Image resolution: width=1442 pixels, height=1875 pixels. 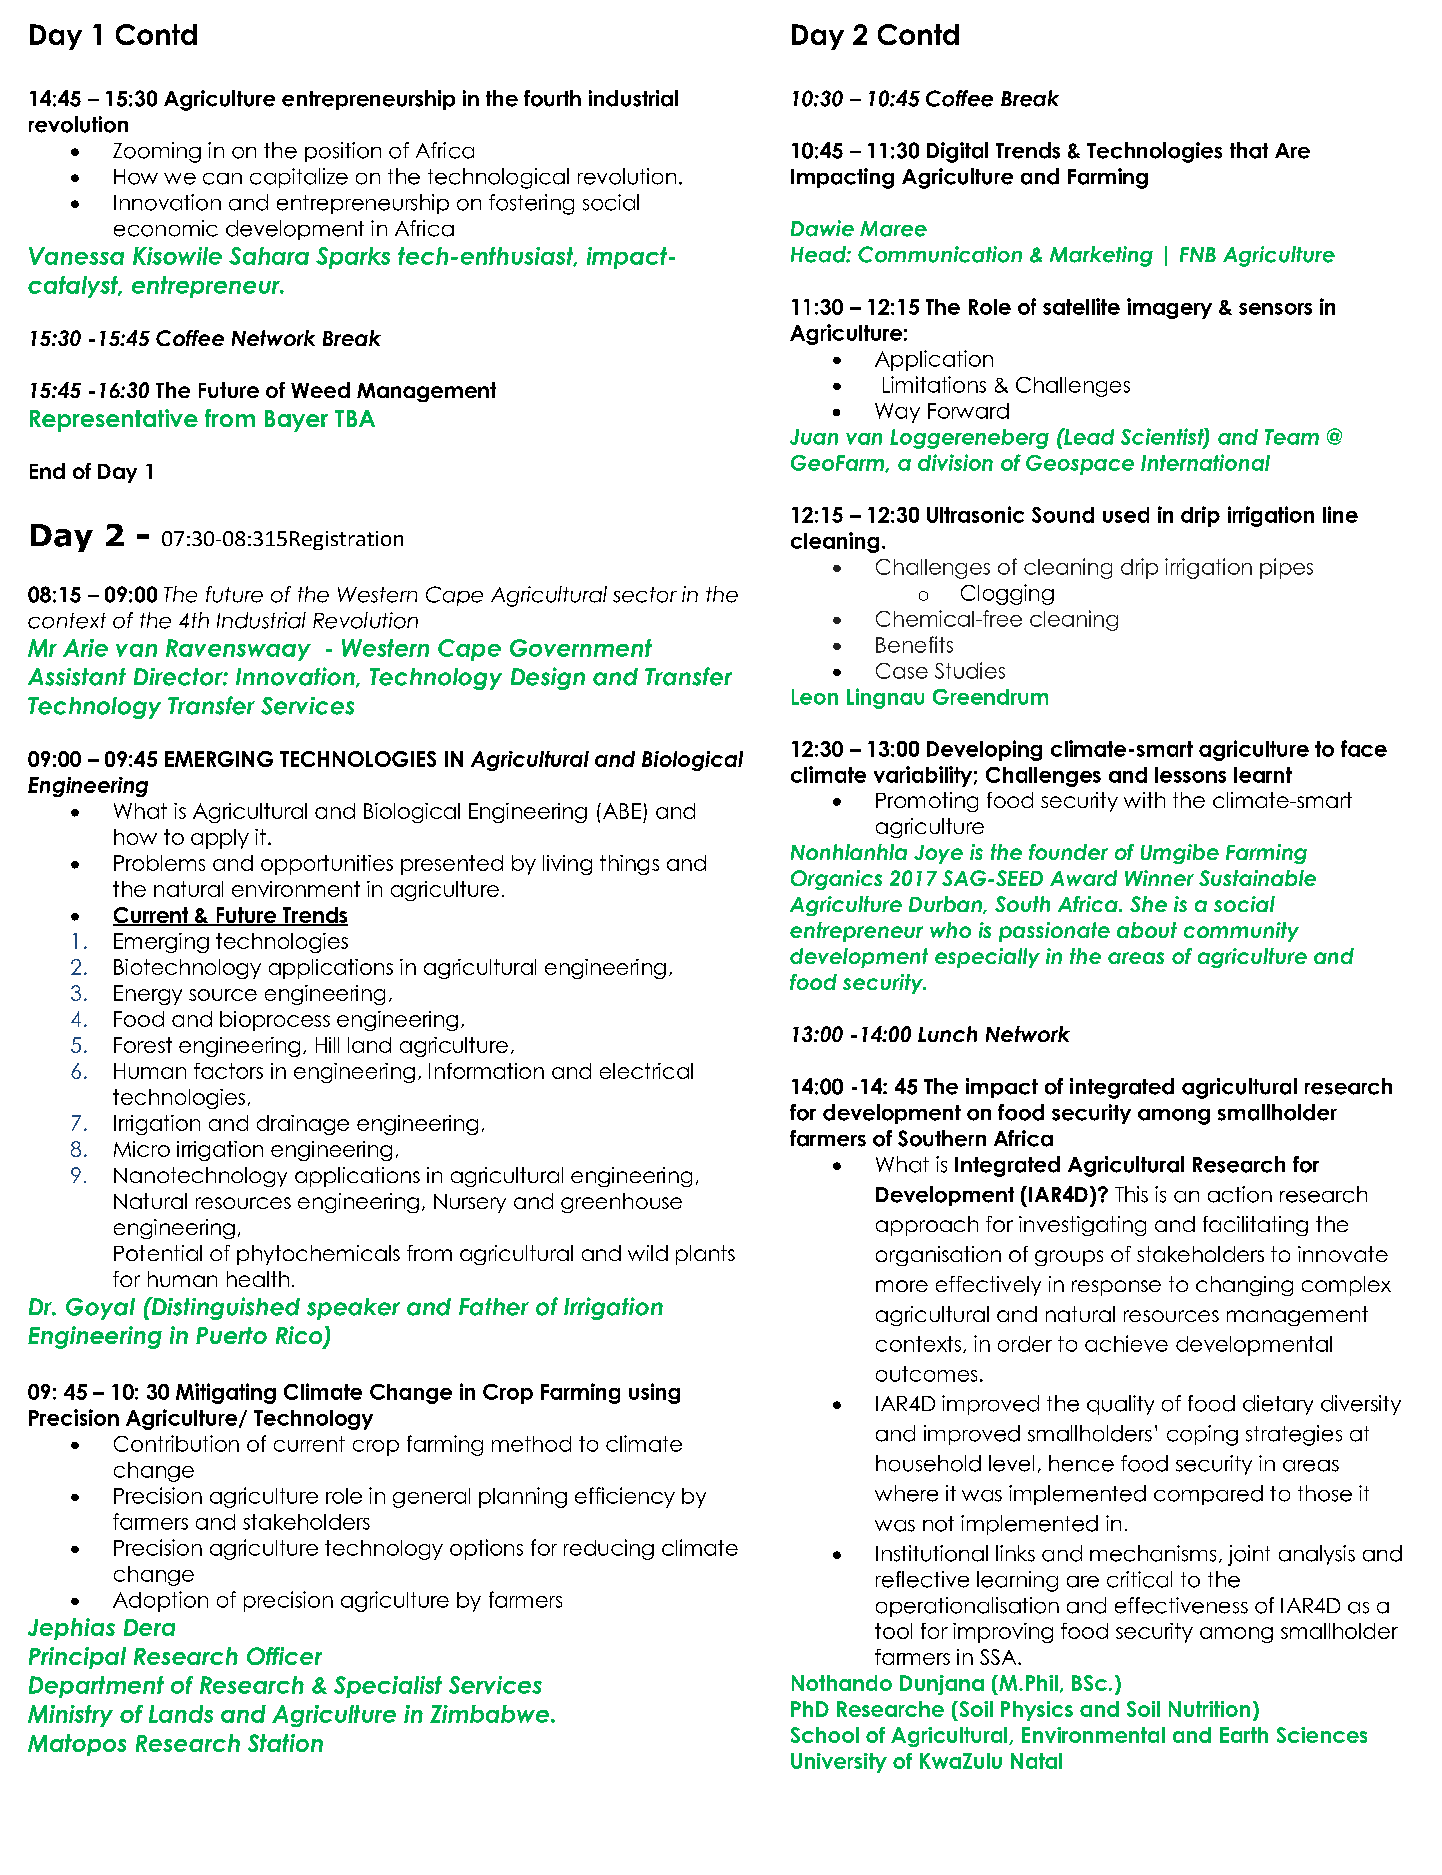 What do you see at coordinates (222, 179) in the screenshot?
I see `can` at bounding box center [222, 179].
